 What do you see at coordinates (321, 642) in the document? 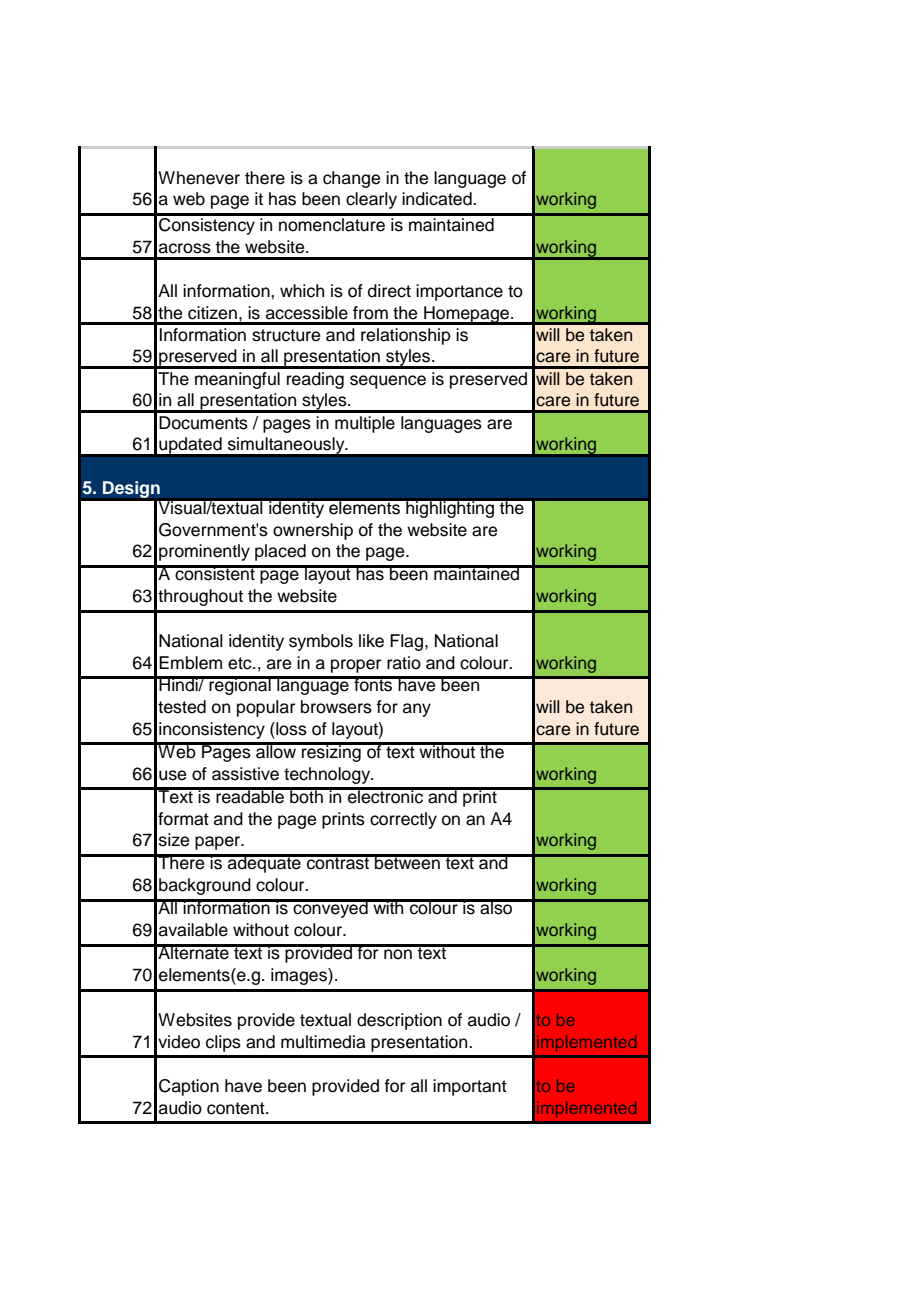
I see `symbols` at bounding box center [321, 642].
